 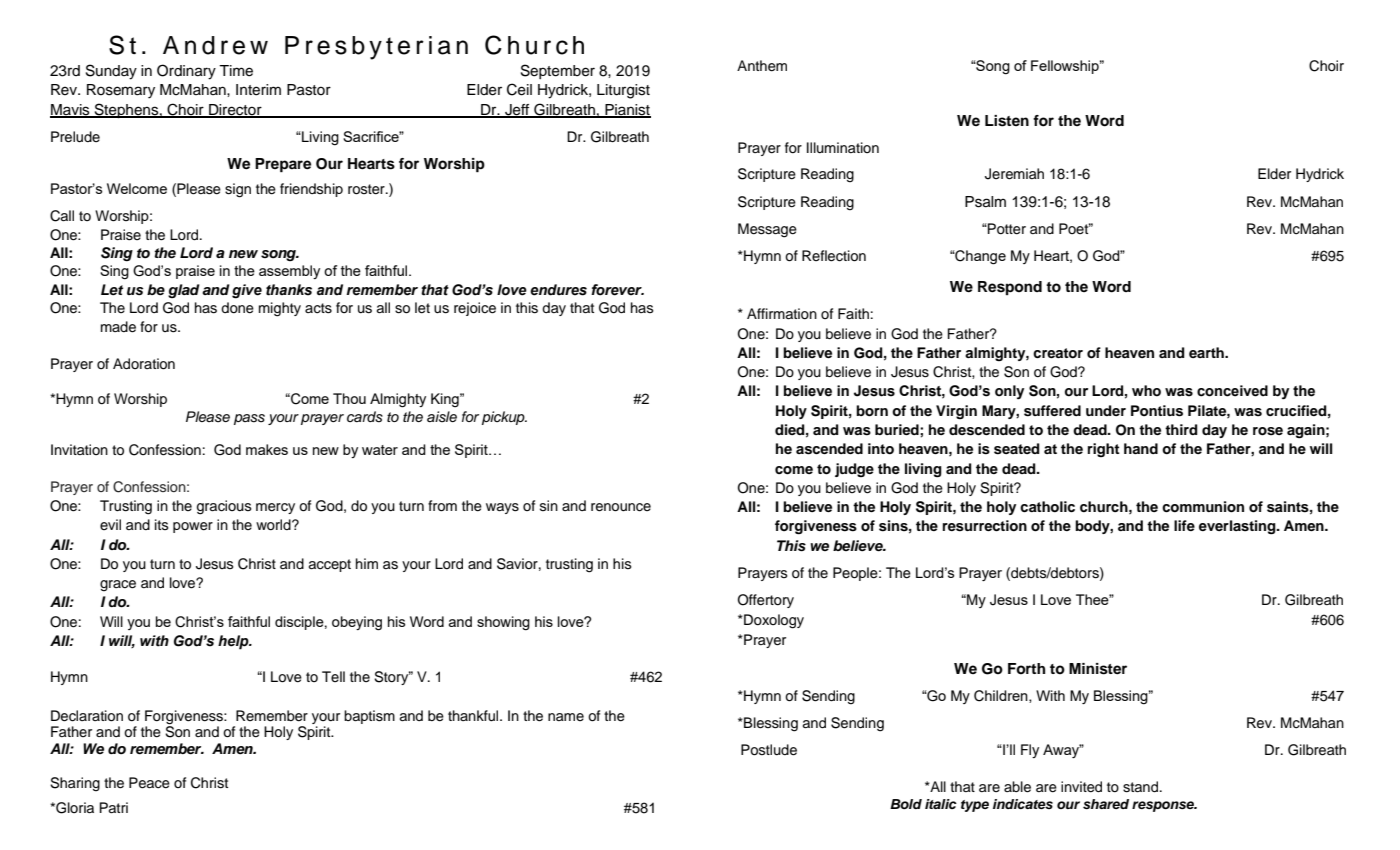 I want to click on Peace, so click(x=149, y=783).
